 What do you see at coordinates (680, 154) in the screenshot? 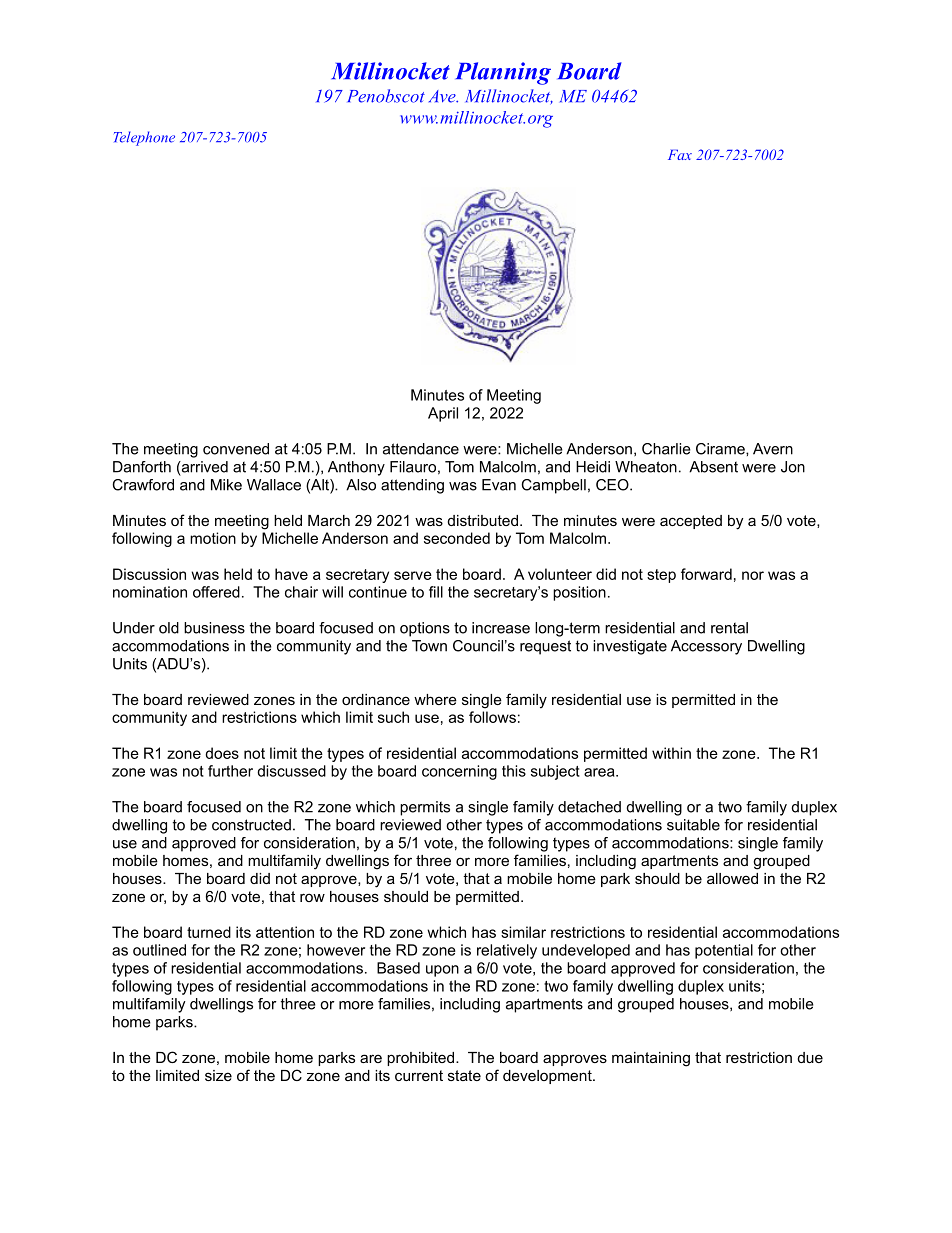
I see `Fax` at bounding box center [680, 154].
